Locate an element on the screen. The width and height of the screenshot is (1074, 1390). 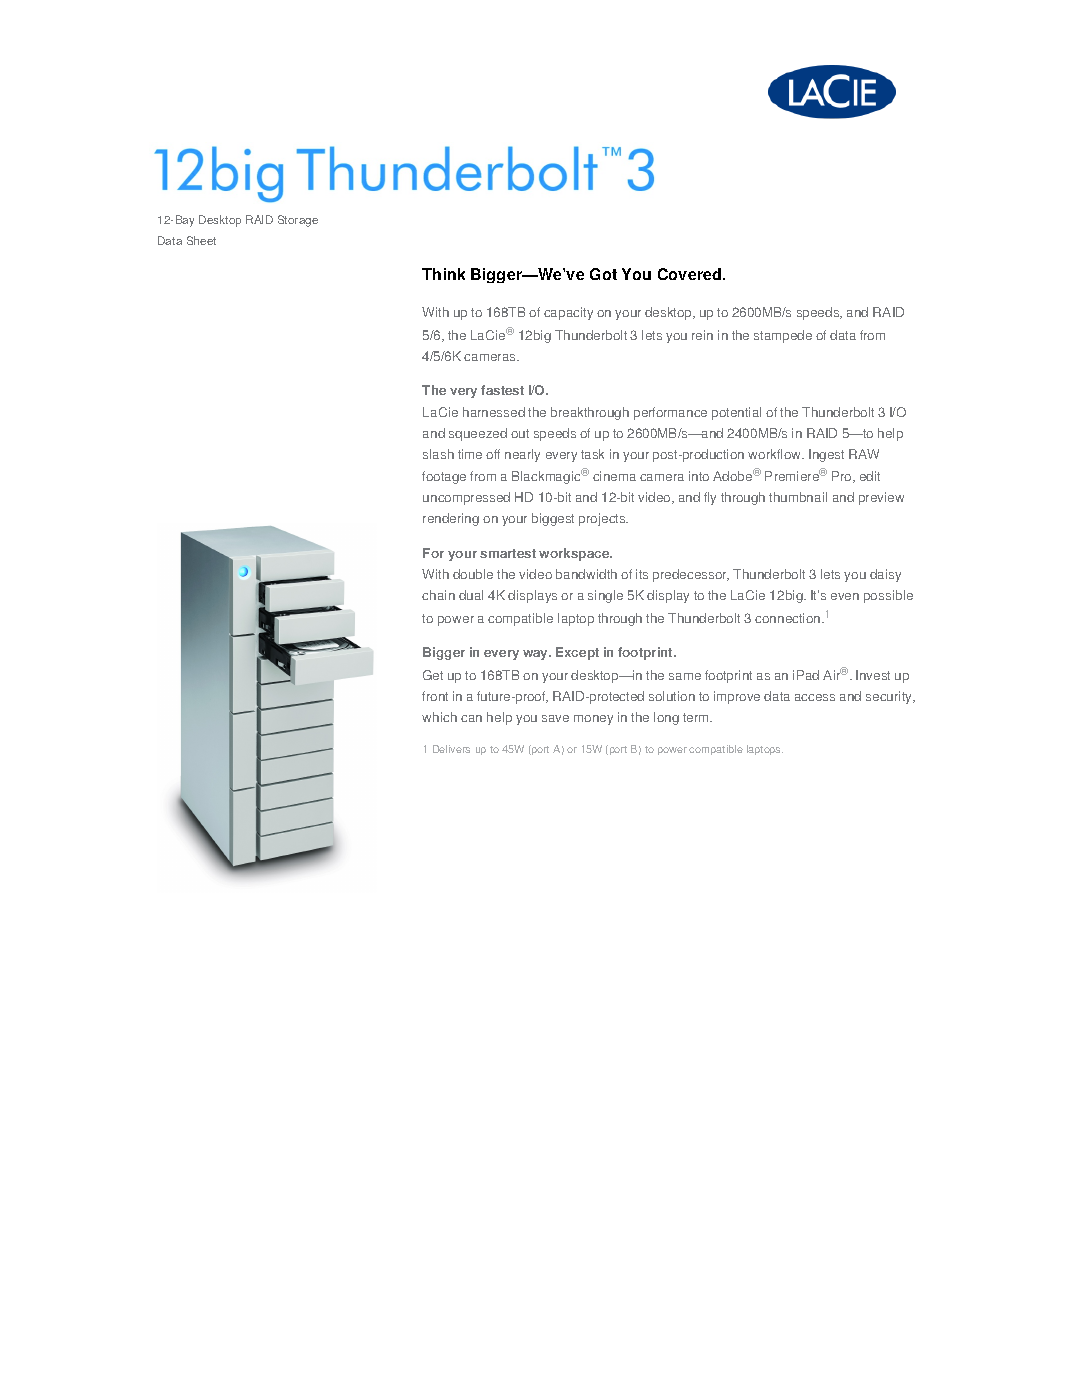
save is located at coordinates (555, 718).
